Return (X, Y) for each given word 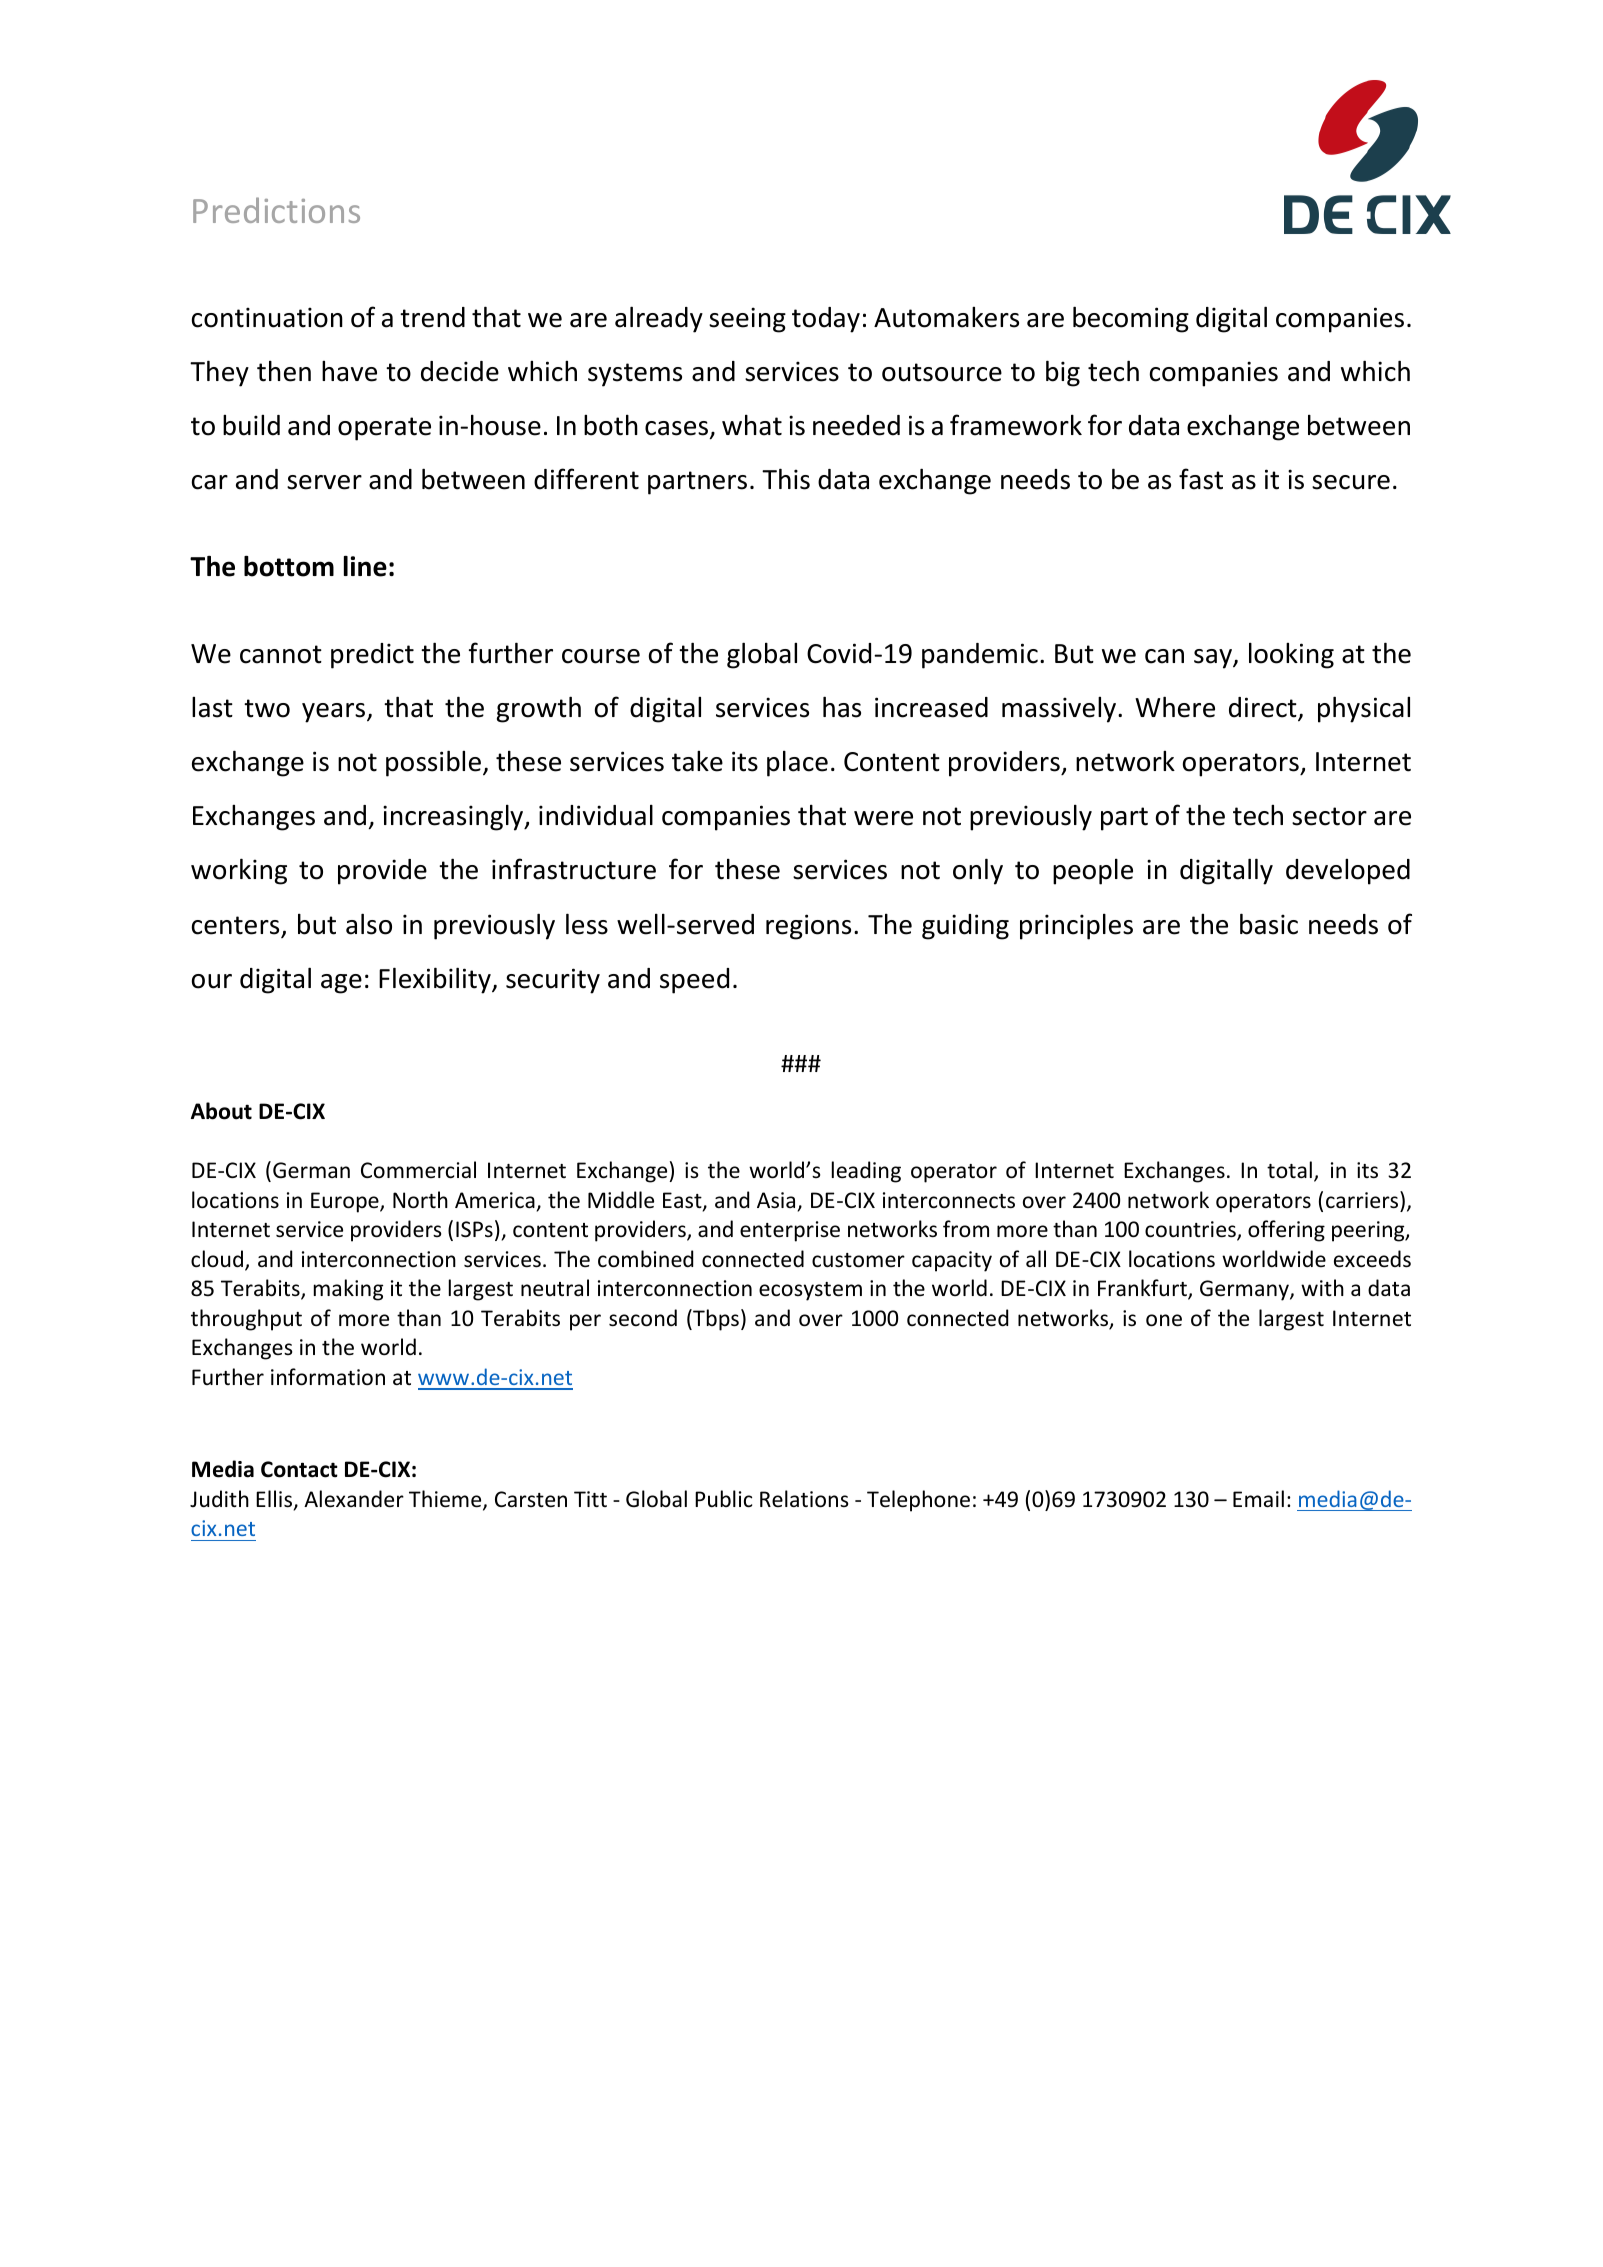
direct (1264, 708)
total (1289, 1170)
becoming (1131, 319)
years (335, 713)
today (826, 320)
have (349, 371)
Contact (299, 1469)
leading (866, 1172)
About (221, 1111)
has (842, 707)
